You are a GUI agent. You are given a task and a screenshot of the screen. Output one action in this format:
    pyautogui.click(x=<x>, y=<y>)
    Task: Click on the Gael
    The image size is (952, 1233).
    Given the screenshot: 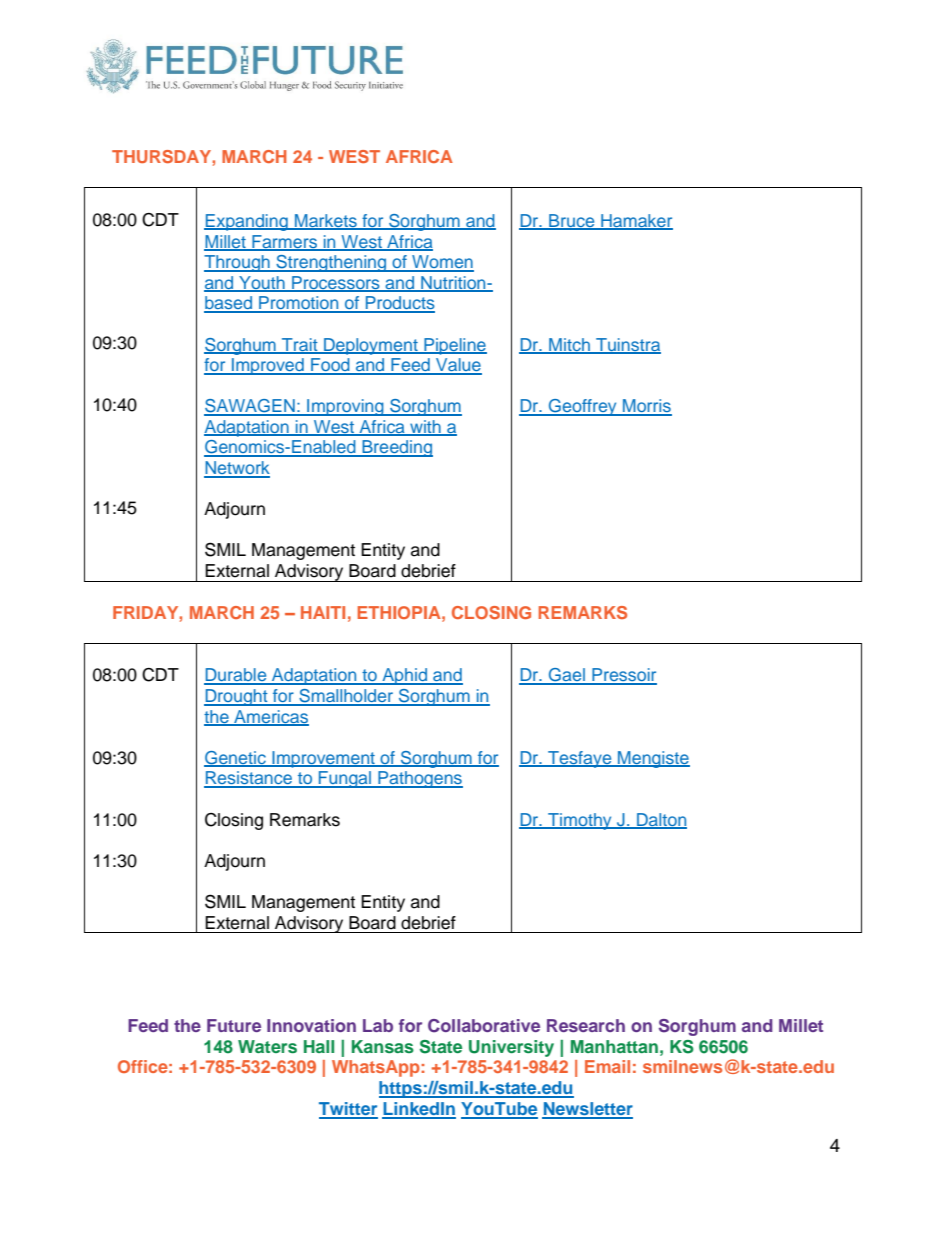 What is the action you would take?
    pyautogui.click(x=567, y=676)
